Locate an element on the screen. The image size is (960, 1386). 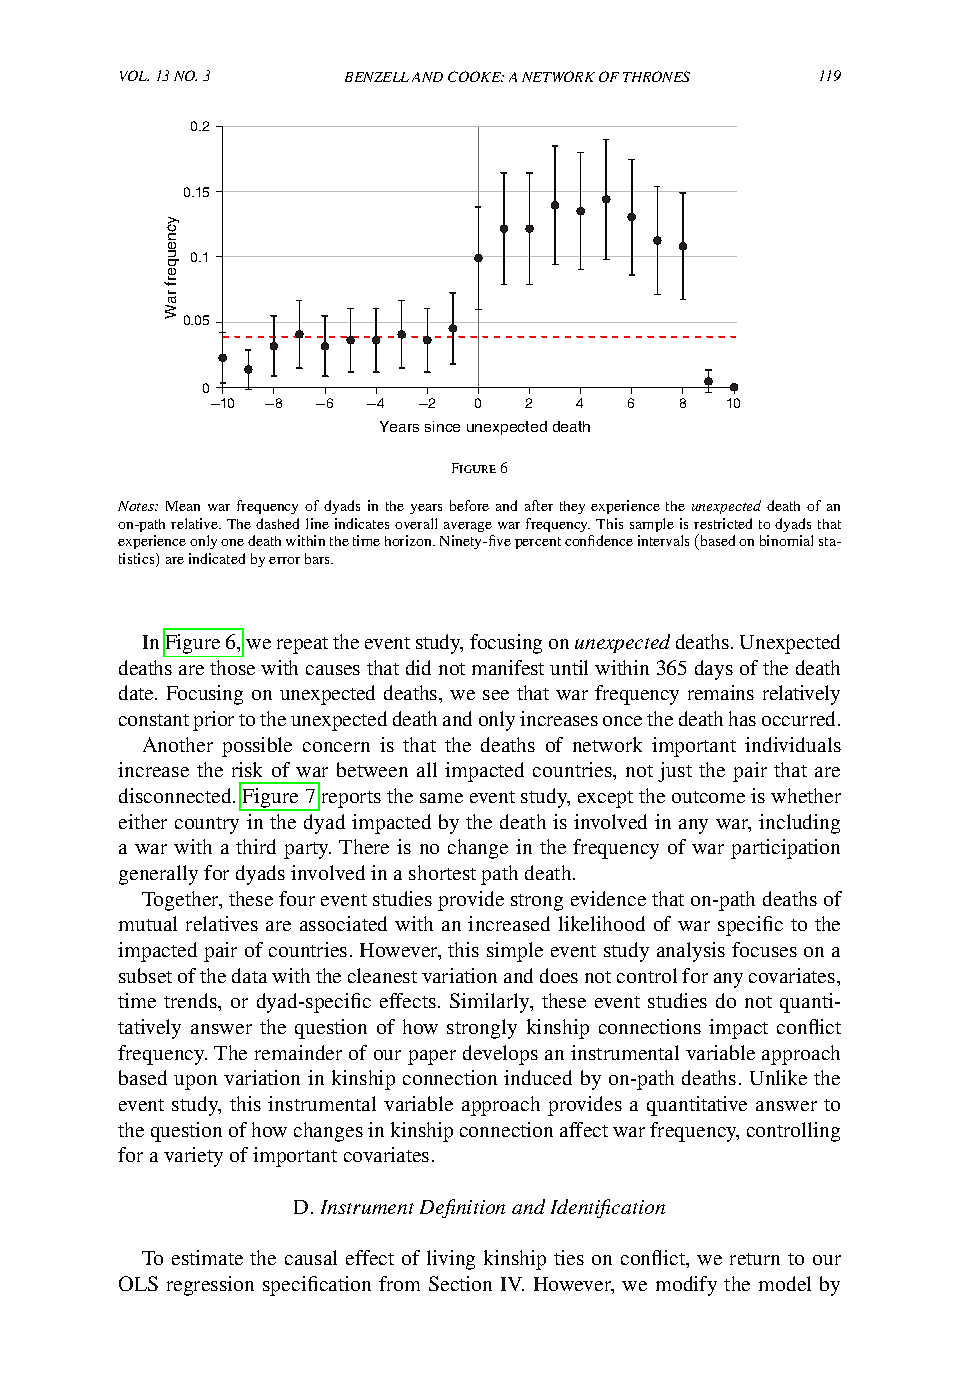
THRONES is located at coordinates (656, 76).
